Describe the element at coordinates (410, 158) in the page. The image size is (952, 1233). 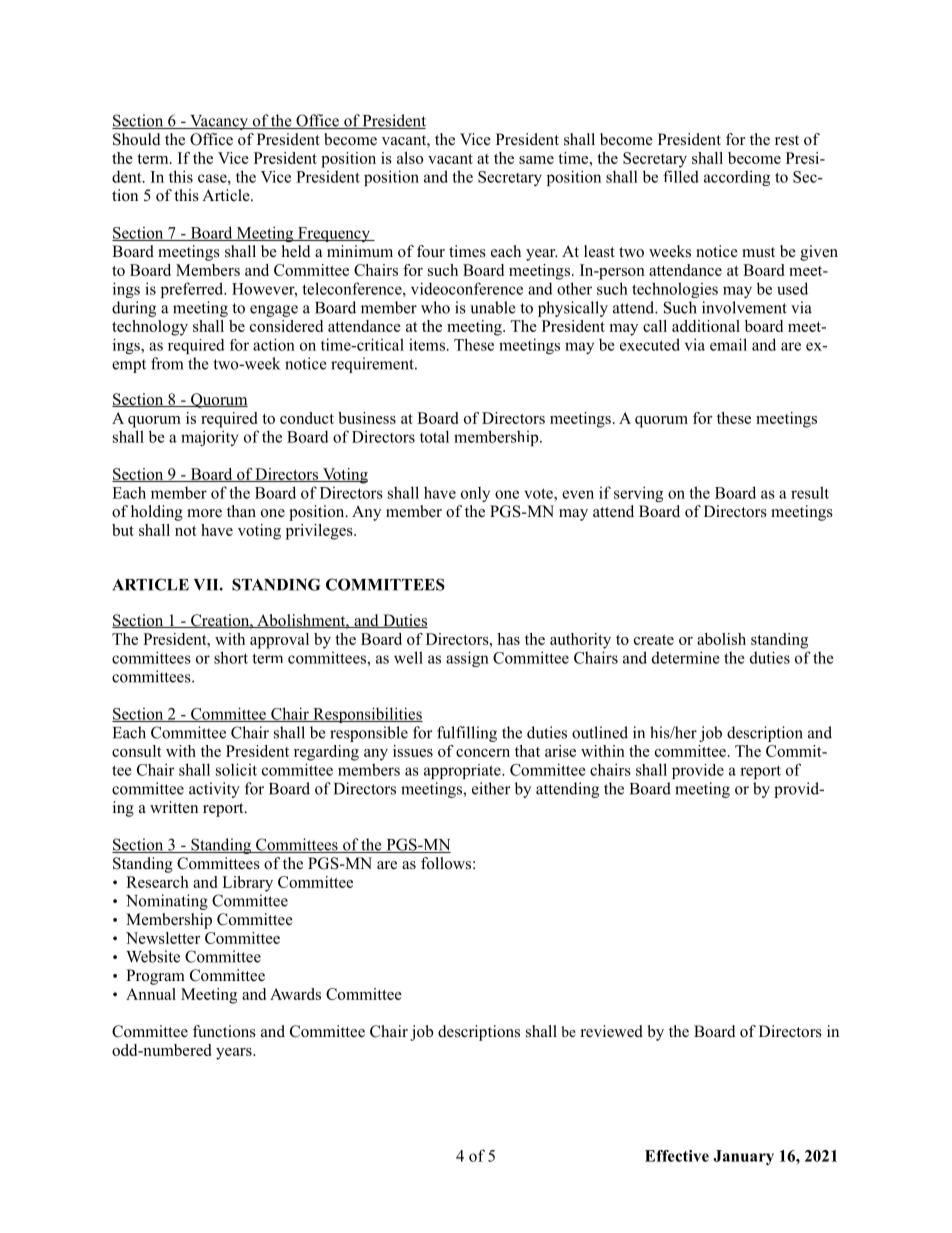
I see `also` at that location.
